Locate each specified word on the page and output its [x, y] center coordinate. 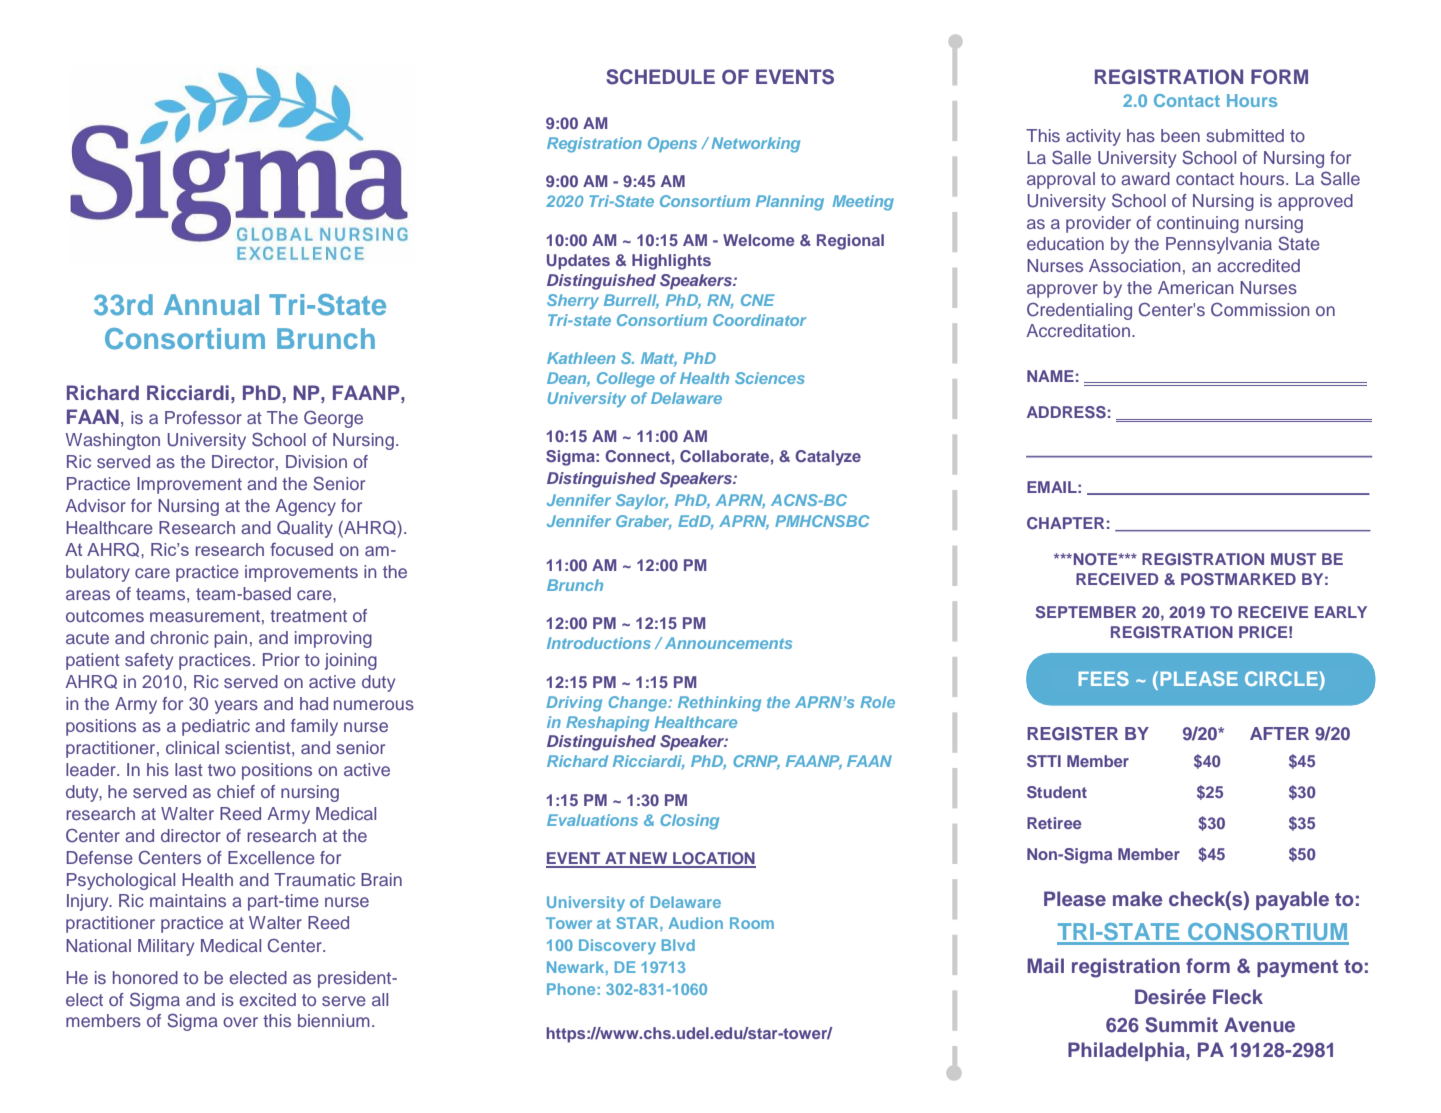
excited [267, 999]
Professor [203, 417]
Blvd [678, 945]
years [236, 707]
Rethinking [719, 704]
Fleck [1238, 996]
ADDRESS [1066, 412]
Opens [672, 144]
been [1180, 135]
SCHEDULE [660, 77]
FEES [1104, 678]
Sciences [770, 378]
